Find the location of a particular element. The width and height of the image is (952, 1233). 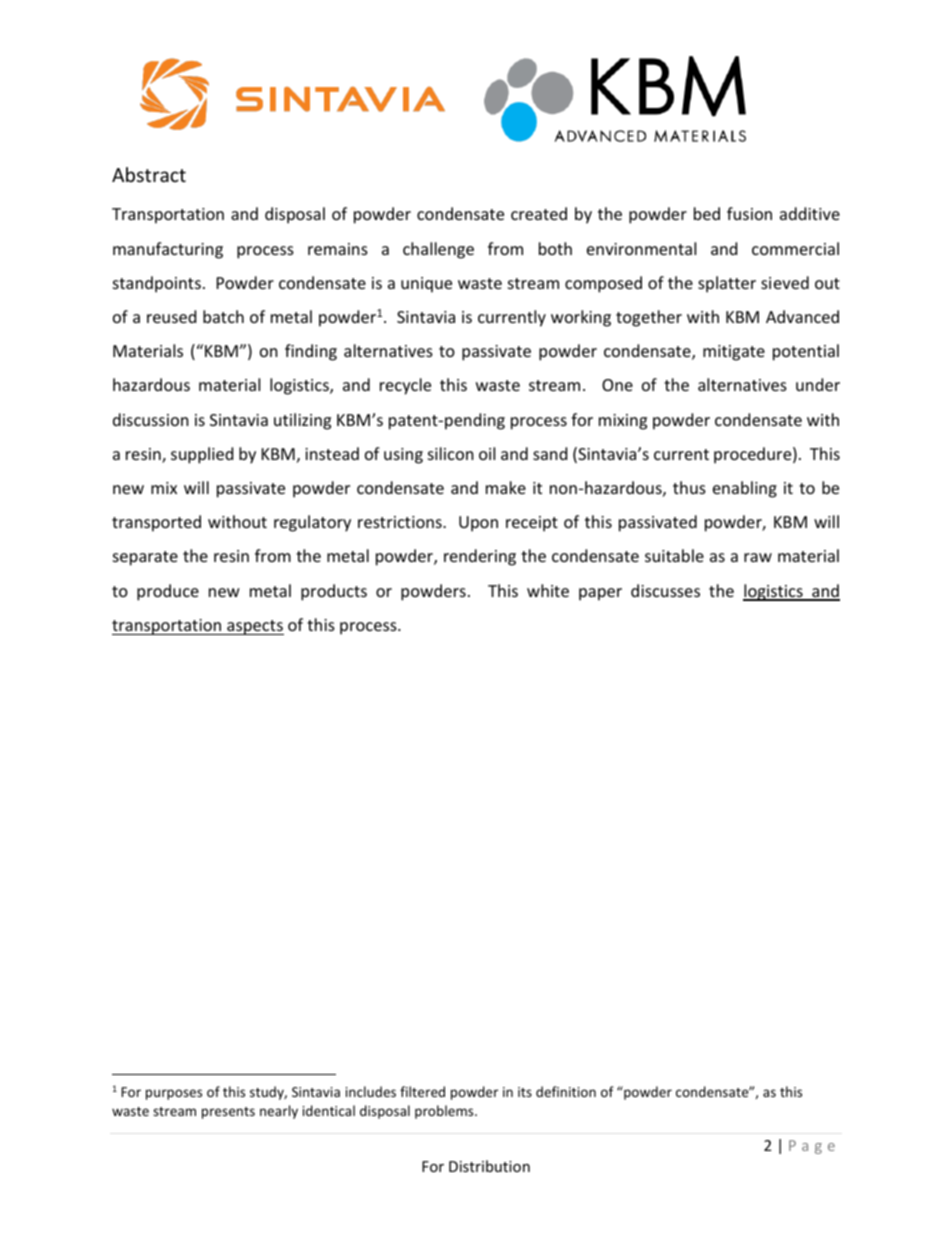

oil is located at coordinates (487, 453).
